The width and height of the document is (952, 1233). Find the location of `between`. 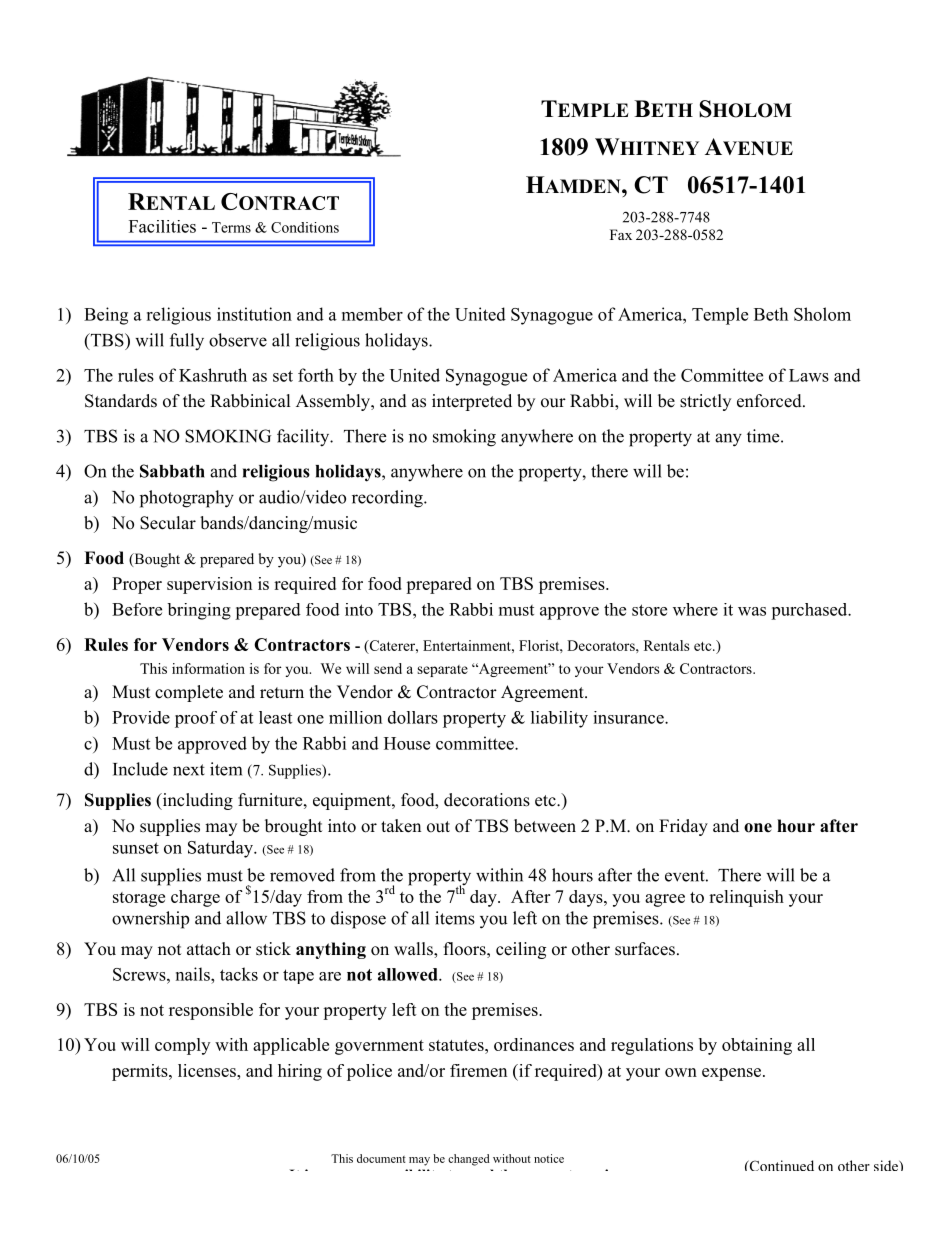

between is located at coordinates (545, 826).
